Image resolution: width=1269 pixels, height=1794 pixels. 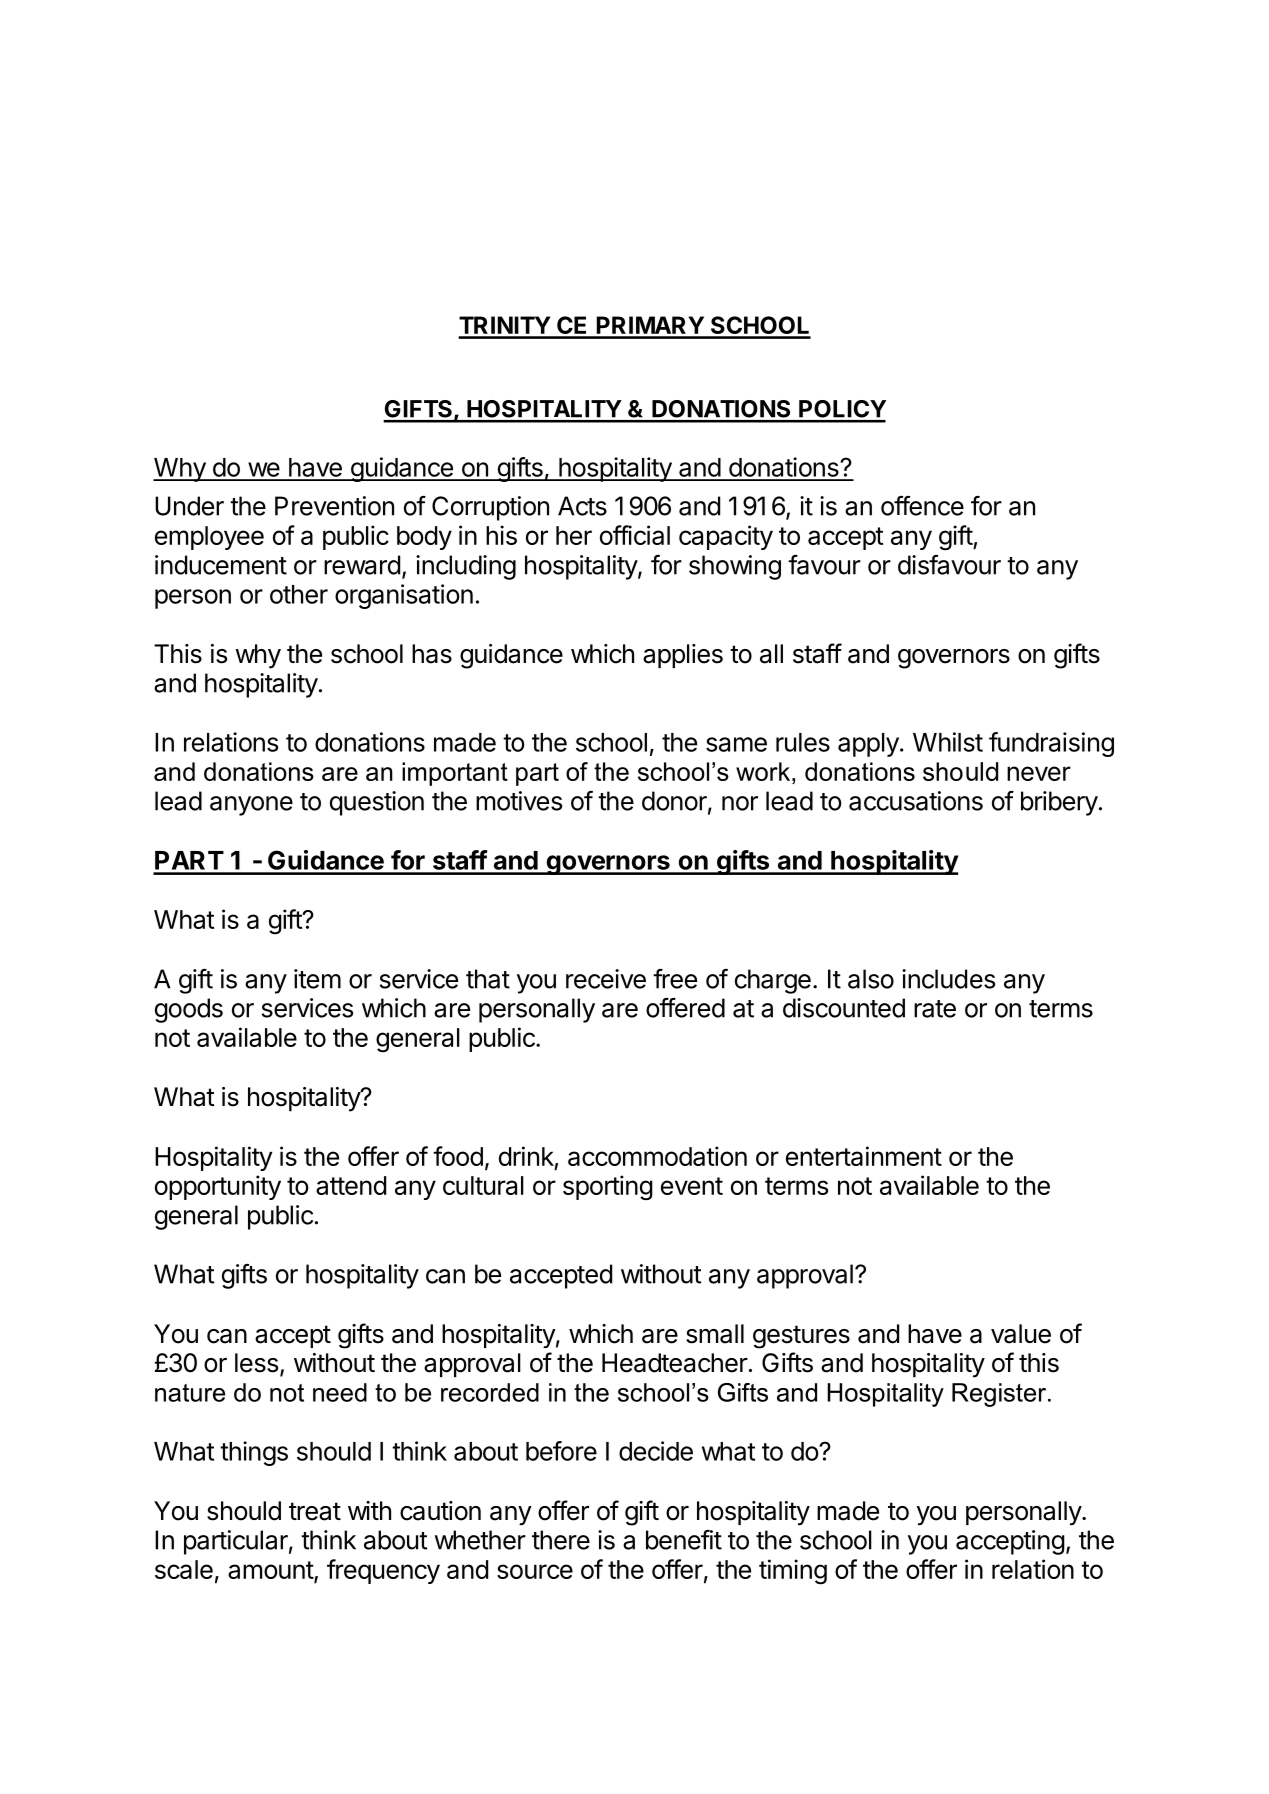 I want to click on offence, so click(x=922, y=506).
